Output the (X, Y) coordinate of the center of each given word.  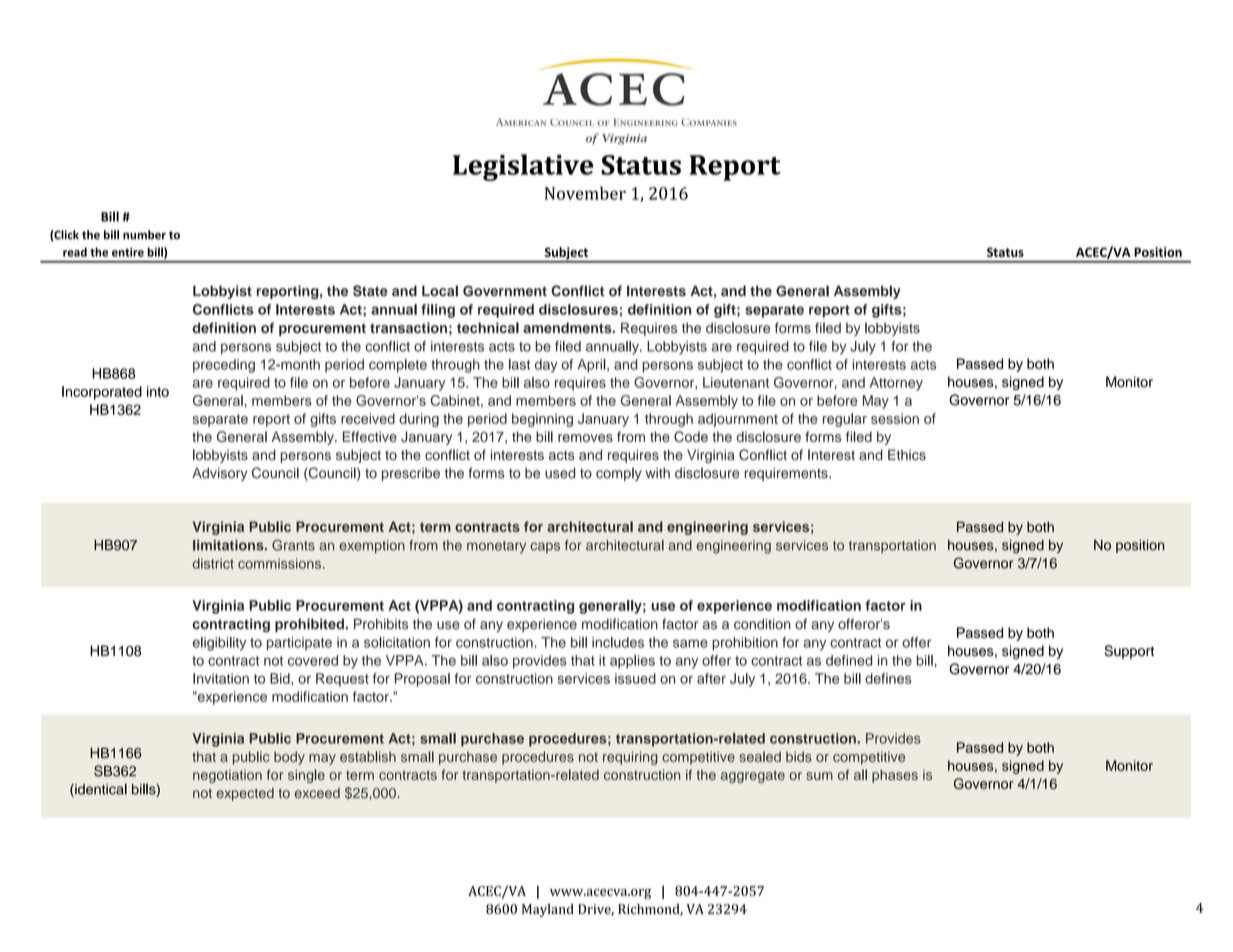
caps (545, 547)
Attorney (896, 384)
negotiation (227, 776)
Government (505, 291)
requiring (630, 758)
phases (895, 776)
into (158, 391)
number (144, 235)
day (546, 366)
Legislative (523, 167)
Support (1129, 652)
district (213, 563)
